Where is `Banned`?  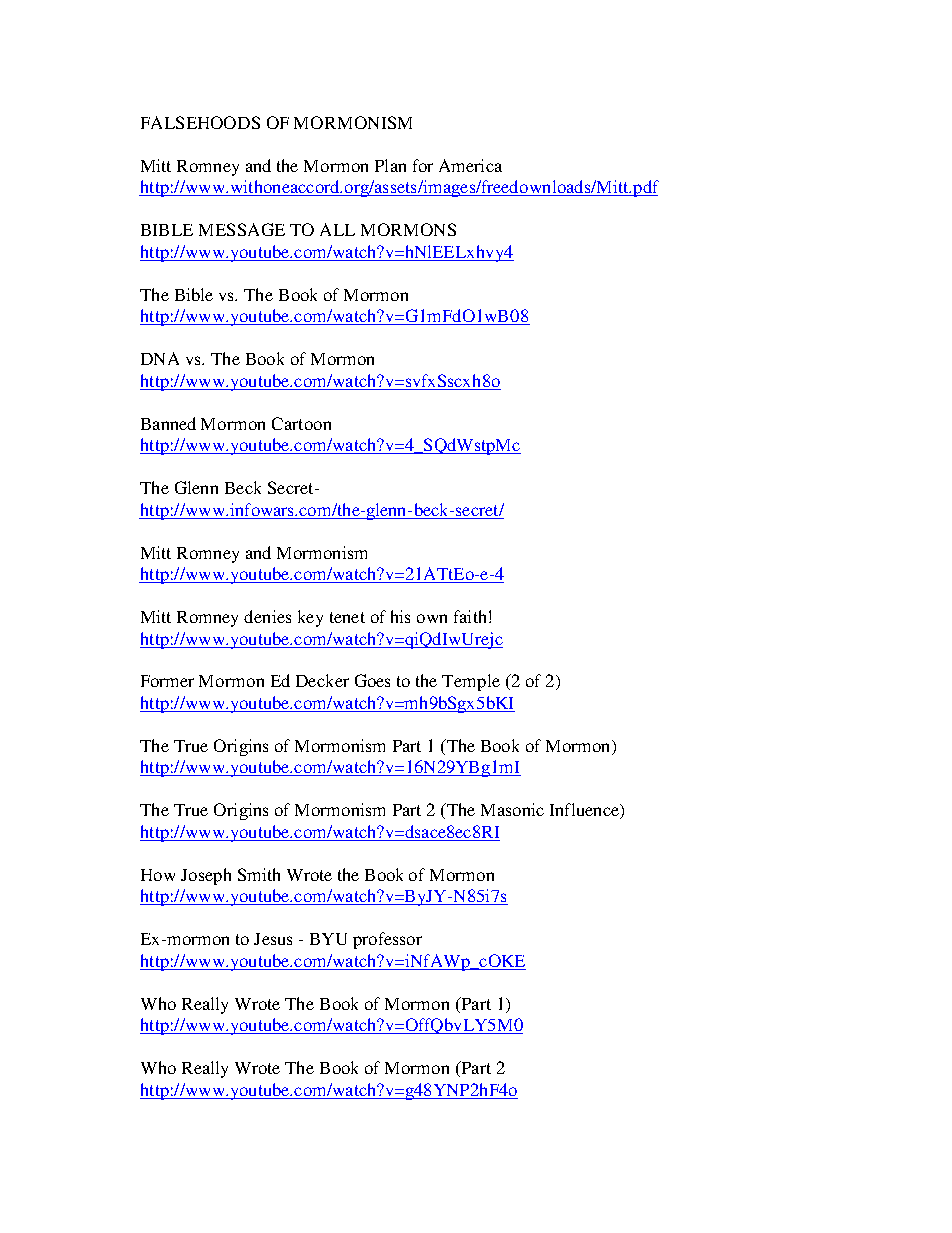
Banned is located at coordinates (168, 423).
